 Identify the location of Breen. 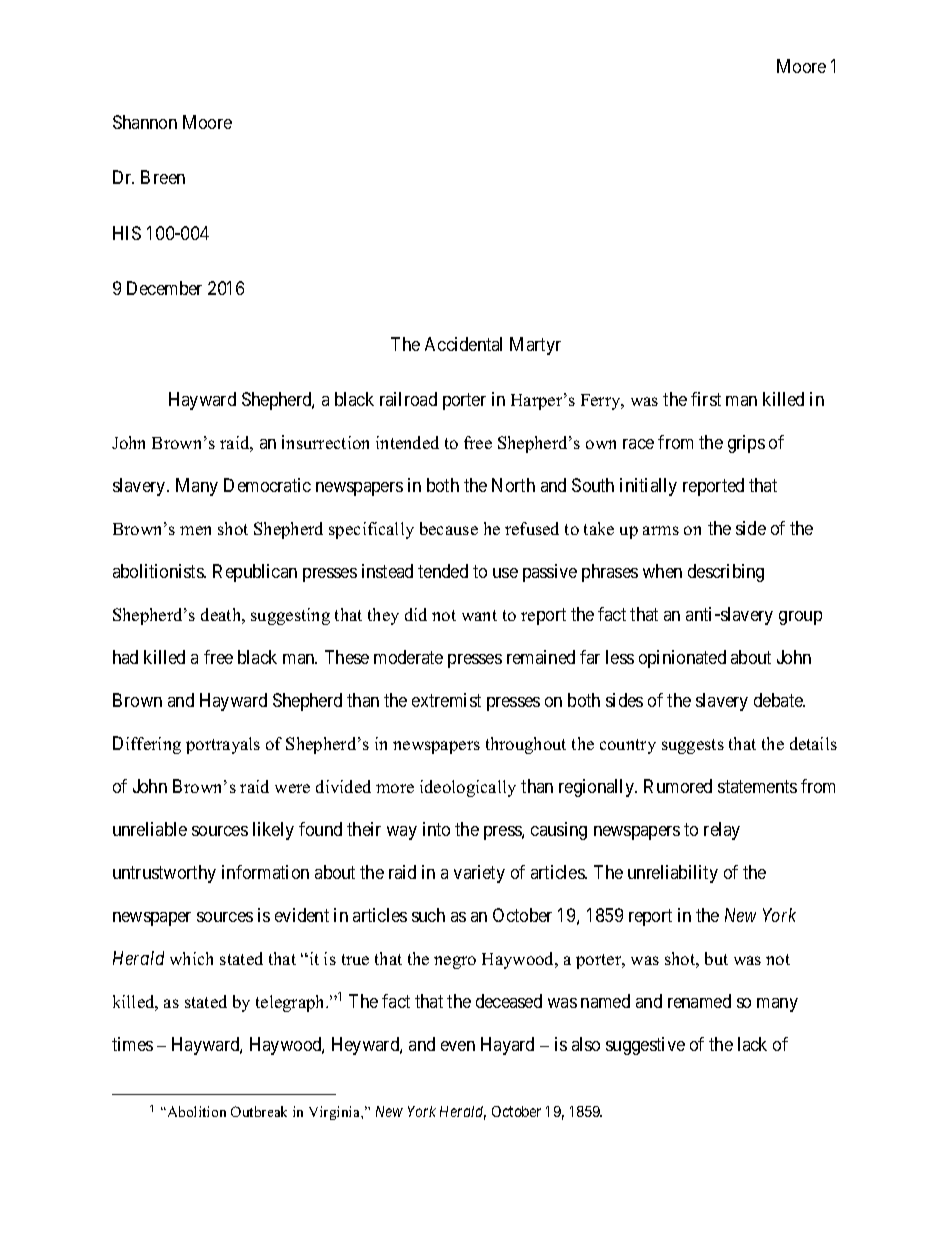
(163, 177).
